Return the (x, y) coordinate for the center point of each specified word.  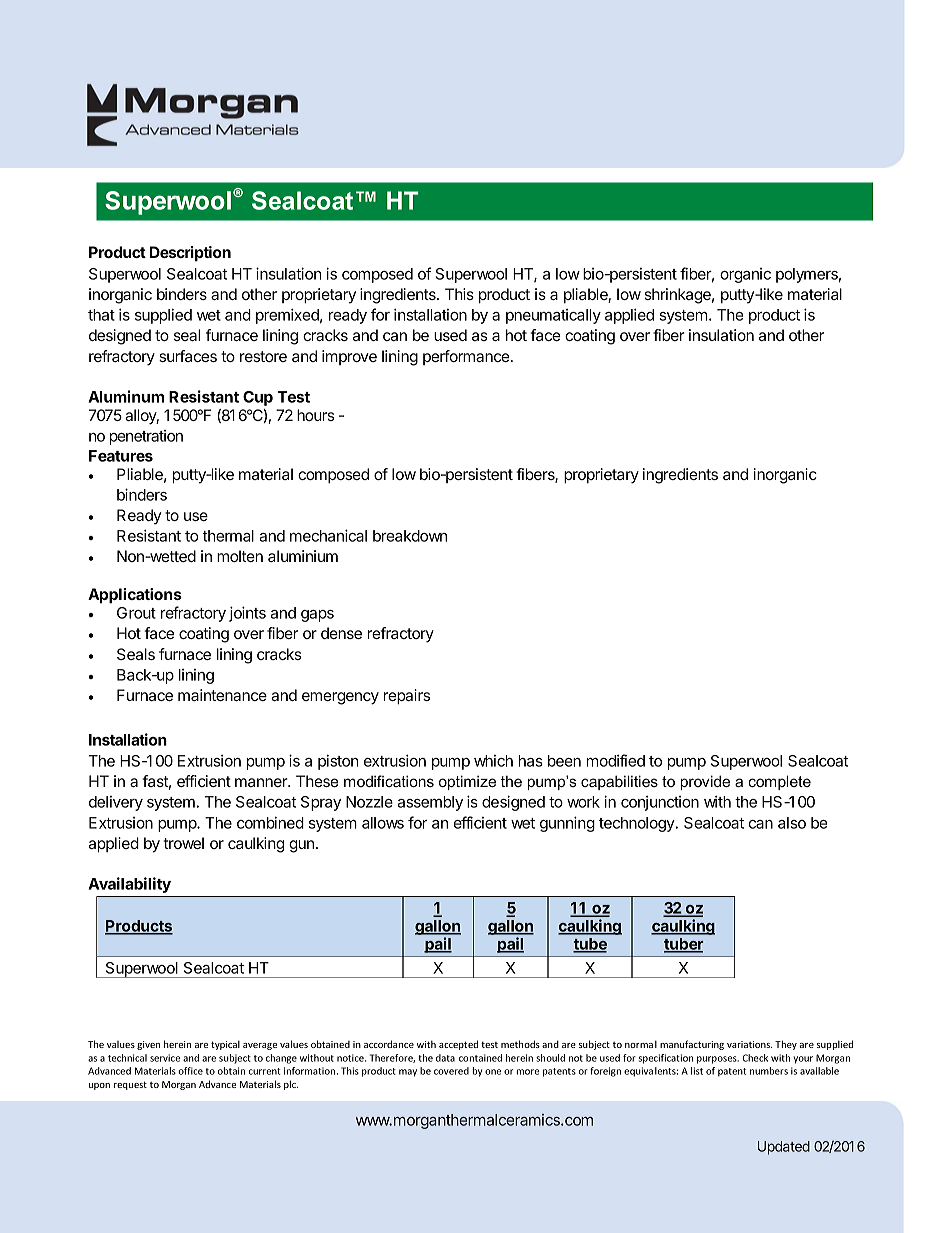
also (792, 823)
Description (190, 254)
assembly (430, 803)
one (493, 1072)
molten (240, 556)
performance (467, 357)
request (130, 1085)
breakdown (410, 536)
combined (270, 822)
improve (349, 357)
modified (616, 760)
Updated (784, 1148)
